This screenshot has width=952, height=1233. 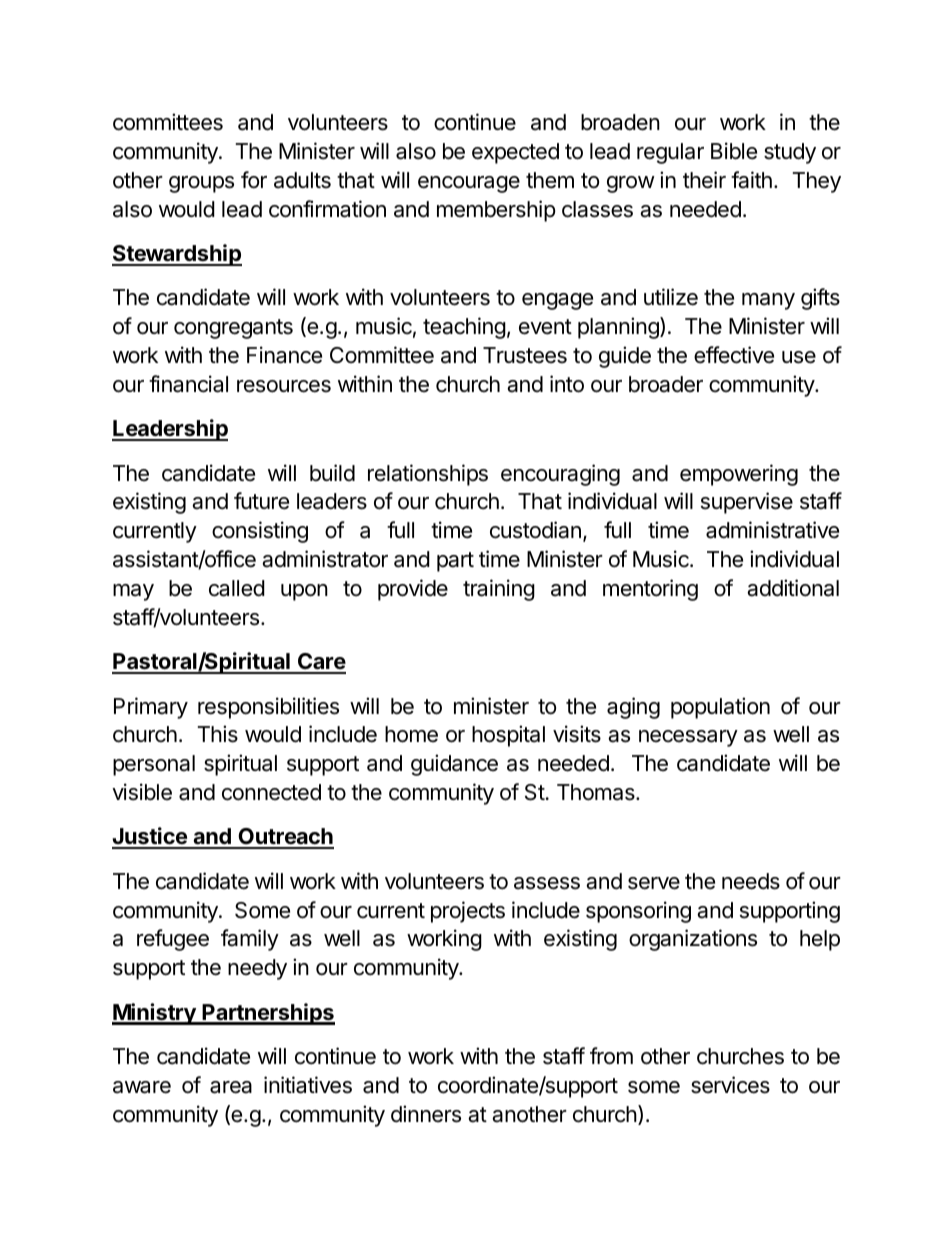 What do you see at coordinates (233, 329) in the screenshot?
I see `congregants` at bounding box center [233, 329].
